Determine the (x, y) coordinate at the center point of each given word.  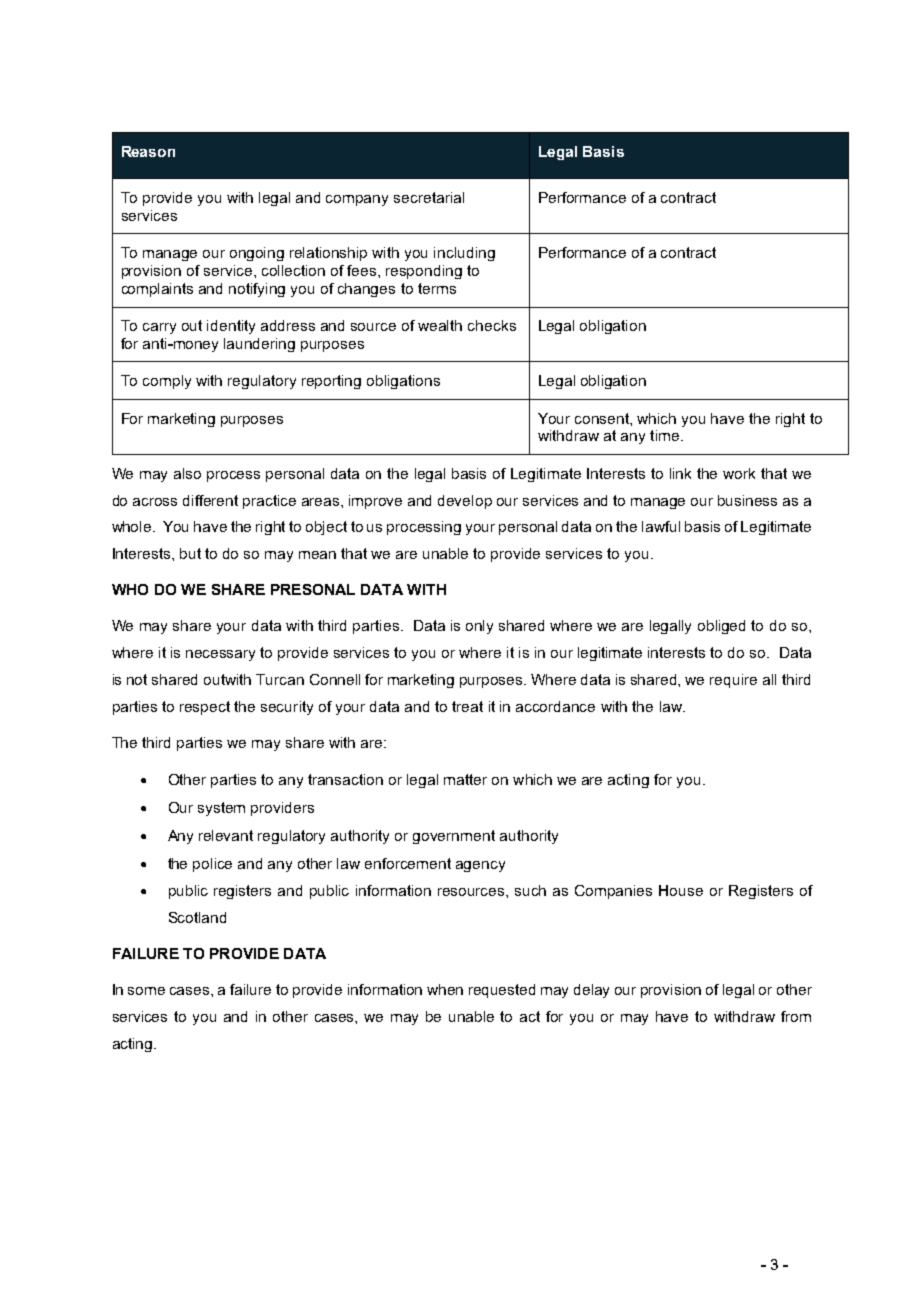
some (146, 991)
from (796, 1016)
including (464, 254)
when (445, 989)
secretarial (429, 197)
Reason (148, 151)
